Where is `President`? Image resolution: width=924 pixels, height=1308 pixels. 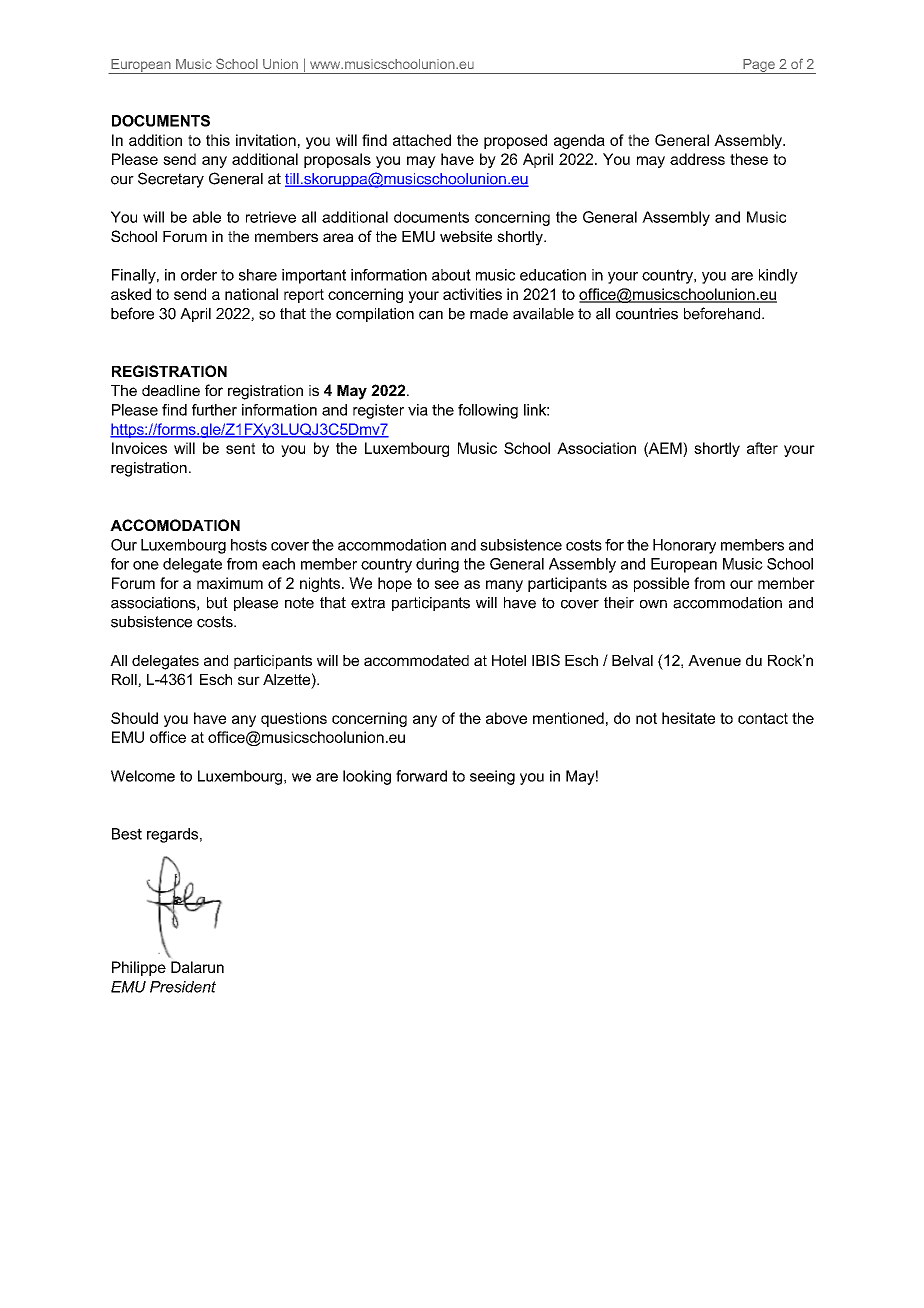
President is located at coordinates (183, 987).
